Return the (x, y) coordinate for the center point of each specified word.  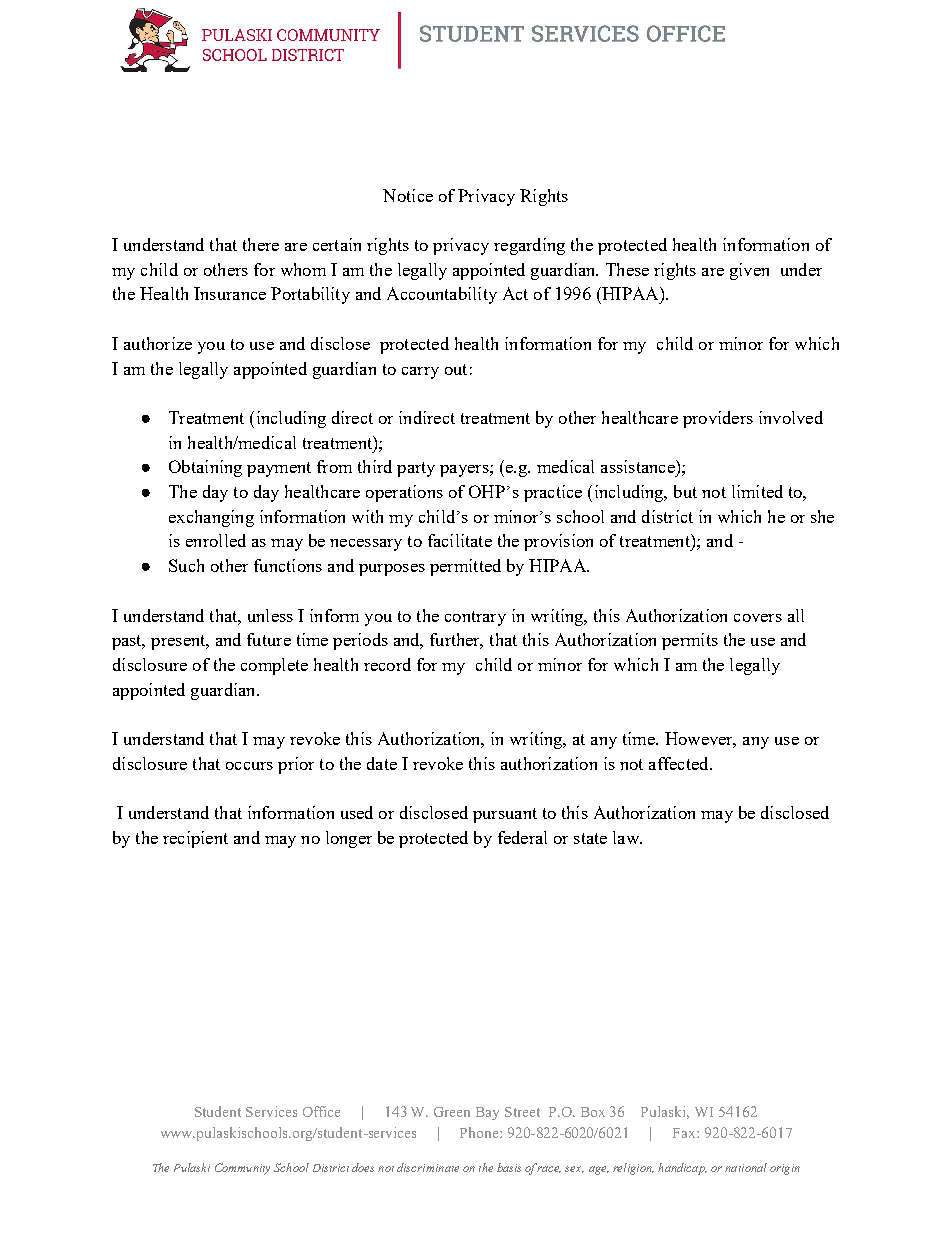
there (261, 244)
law (627, 837)
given (749, 271)
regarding (529, 246)
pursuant (505, 815)
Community (242, 1169)
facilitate (460, 540)
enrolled (216, 540)
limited (757, 491)
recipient (195, 839)
